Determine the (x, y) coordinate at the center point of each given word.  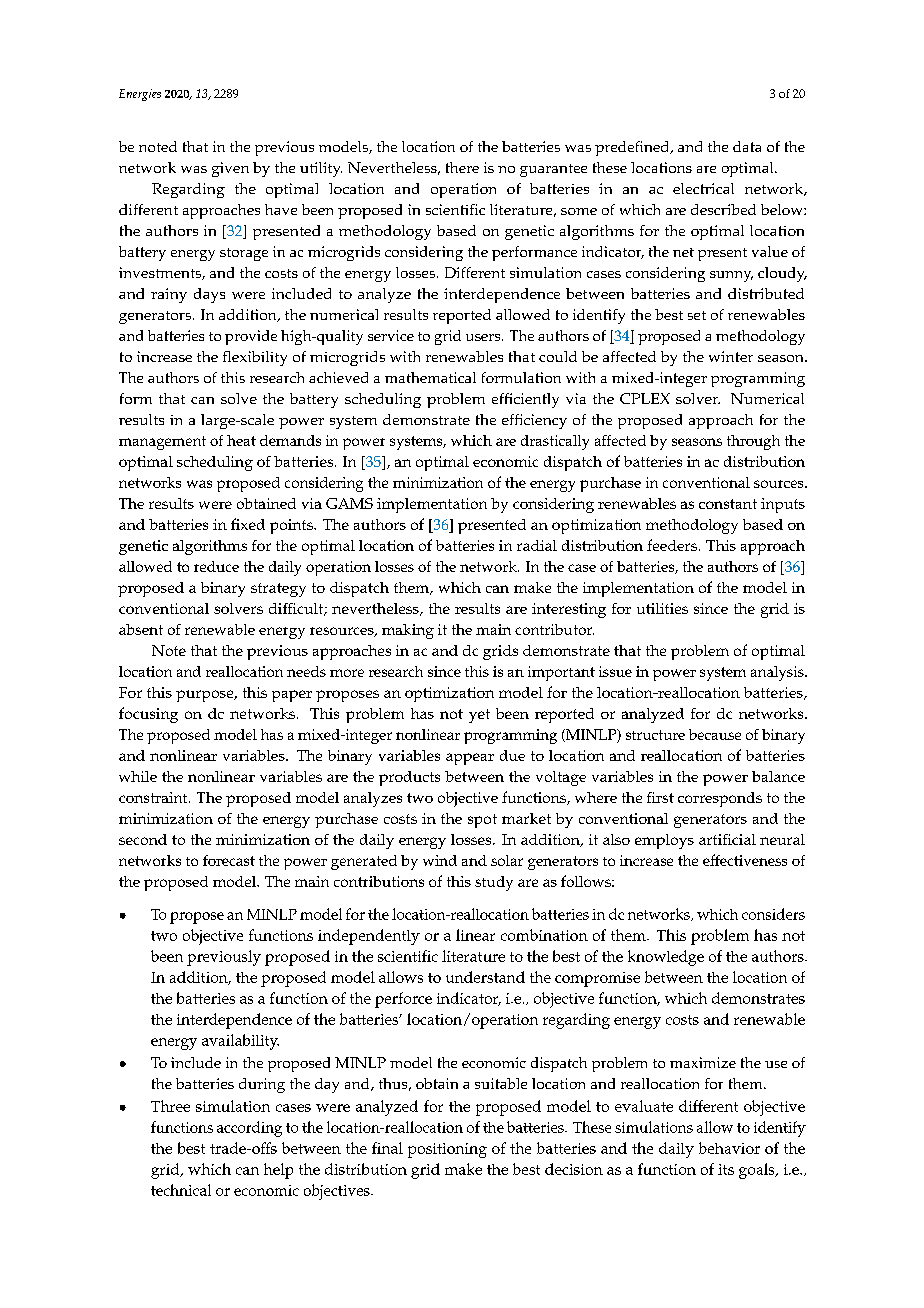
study (494, 883)
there (462, 167)
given (230, 169)
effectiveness (745, 860)
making (408, 631)
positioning (447, 1150)
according (249, 1129)
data (747, 146)
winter (731, 356)
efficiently (525, 400)
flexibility (255, 358)
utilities (662, 608)
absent (141, 629)
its (726, 1169)
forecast (229, 860)
